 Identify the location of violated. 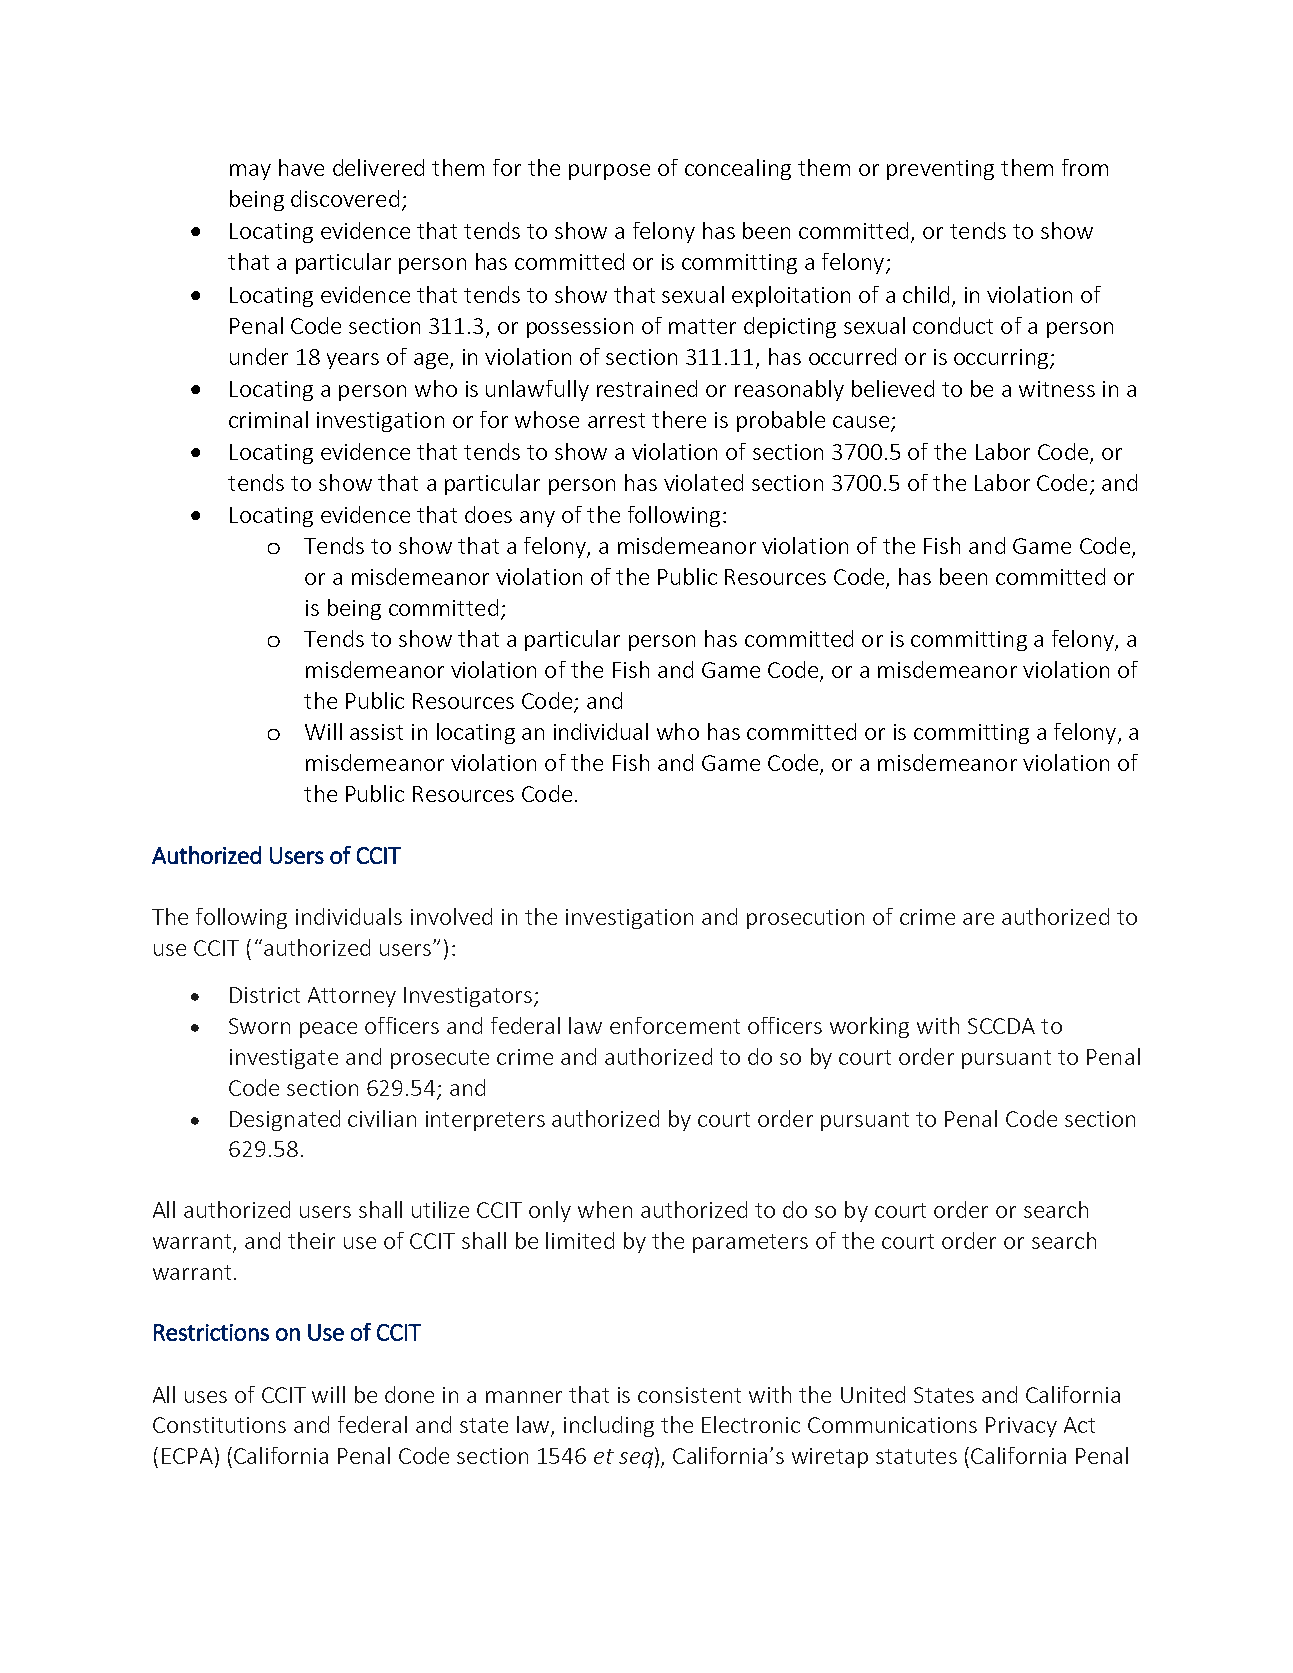
(703, 482).
